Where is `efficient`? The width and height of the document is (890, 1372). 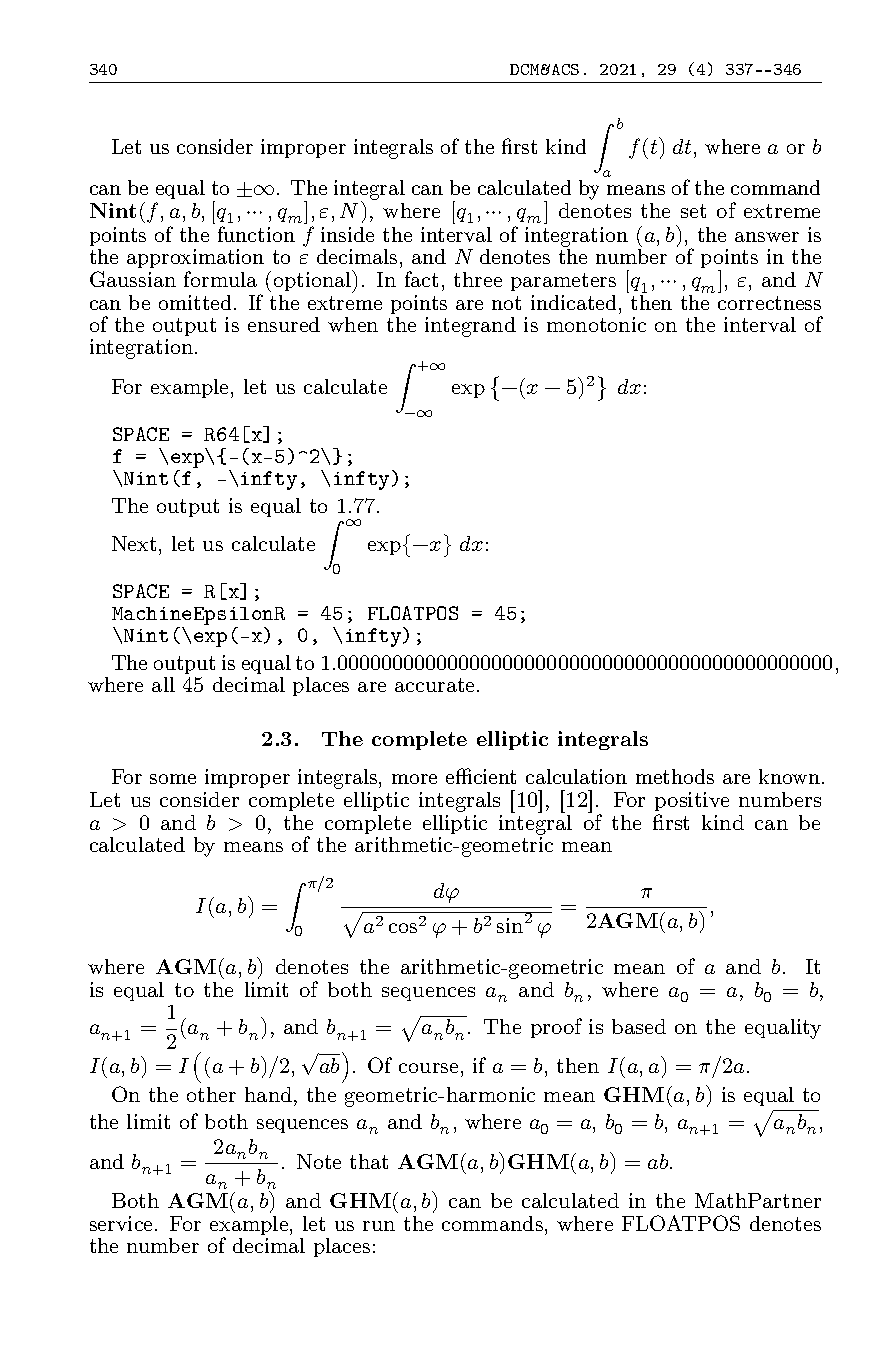 efficient is located at coordinates (481, 776).
